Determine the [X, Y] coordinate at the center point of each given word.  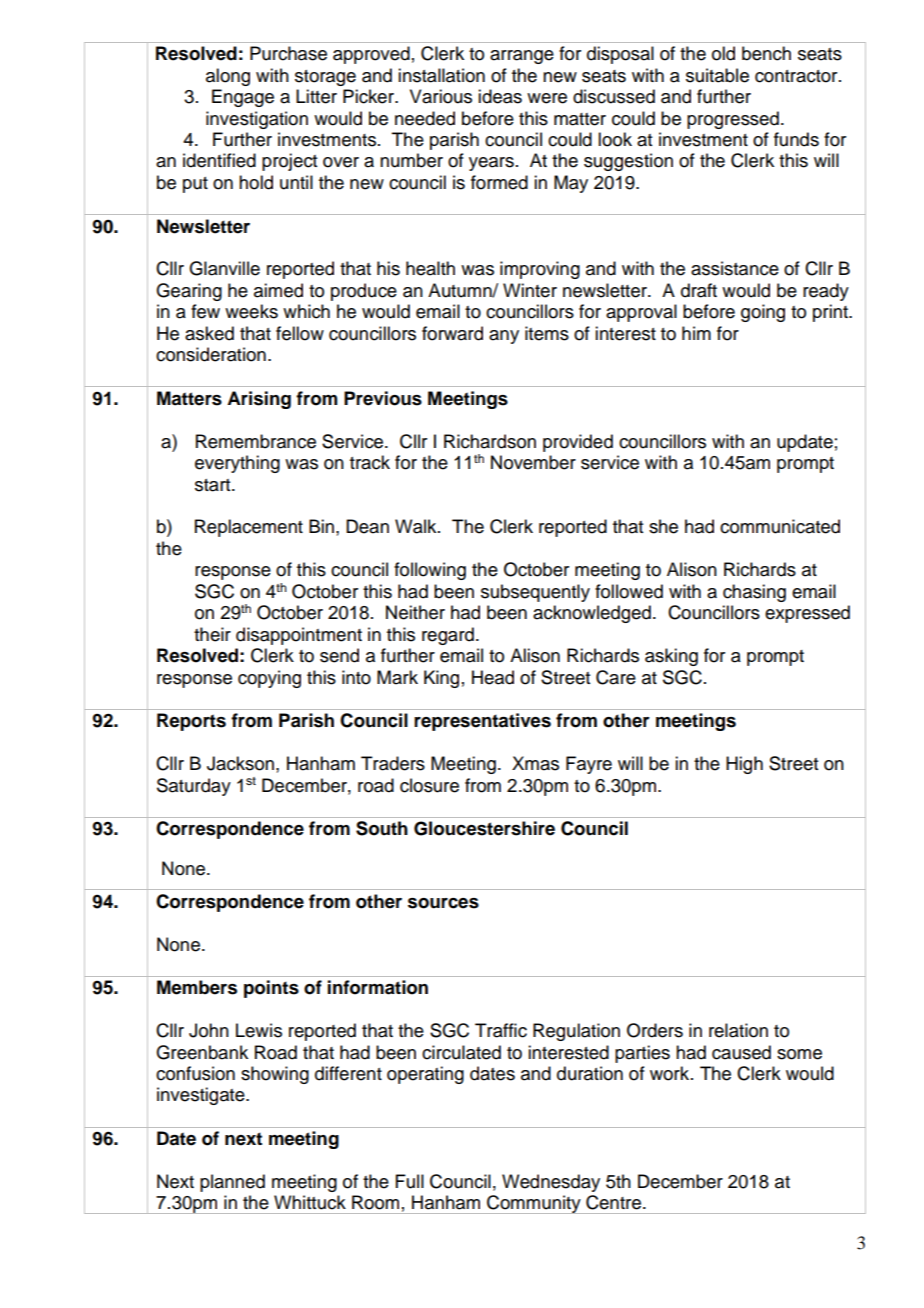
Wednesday [551, 1183]
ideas [500, 96]
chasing [754, 593]
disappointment [299, 636]
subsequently [535, 593]
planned [232, 1183]
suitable [717, 75]
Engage [243, 98]
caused [741, 1052]
